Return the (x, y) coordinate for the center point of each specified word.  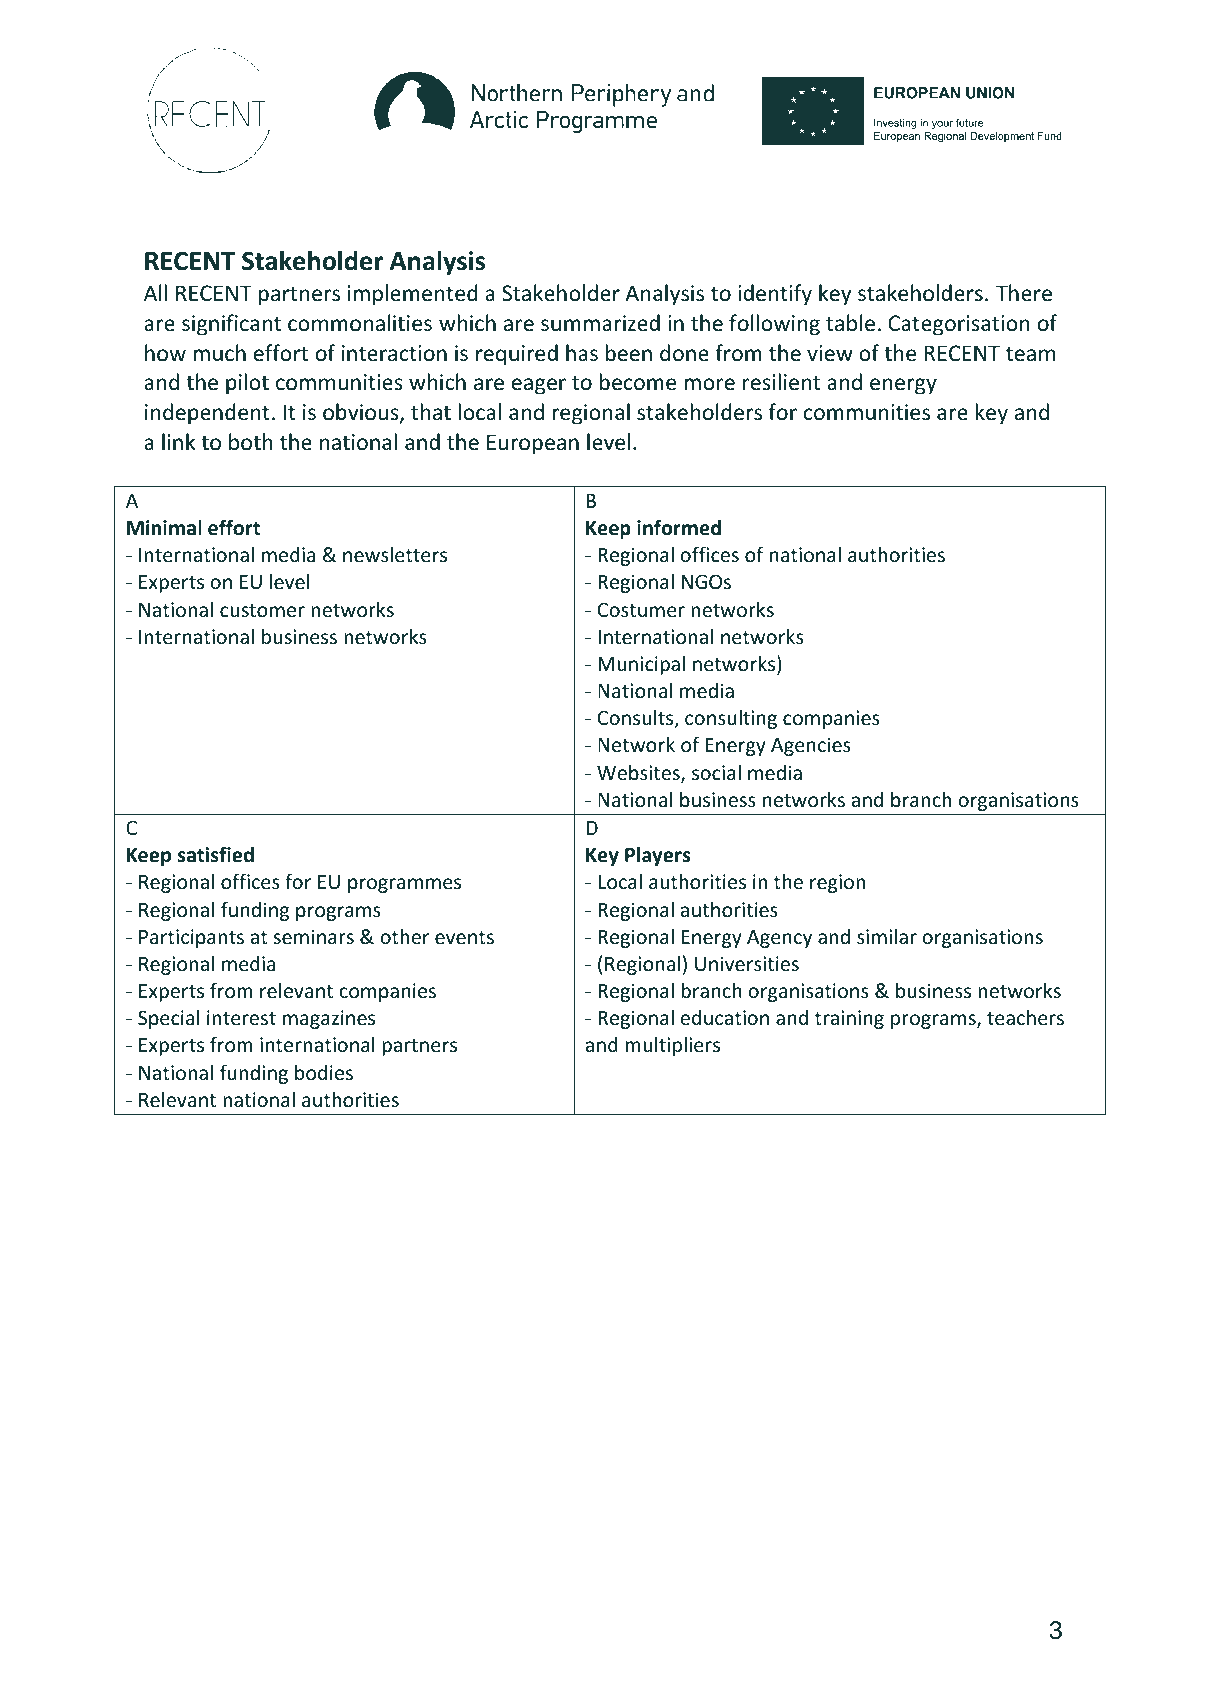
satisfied (216, 854)
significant (231, 325)
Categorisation (959, 325)
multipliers (672, 1046)
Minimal (164, 528)
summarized (600, 323)
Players (657, 856)
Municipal (641, 665)
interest (241, 1017)
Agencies (811, 746)
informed (679, 527)
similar (887, 936)
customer (262, 610)
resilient (781, 382)
